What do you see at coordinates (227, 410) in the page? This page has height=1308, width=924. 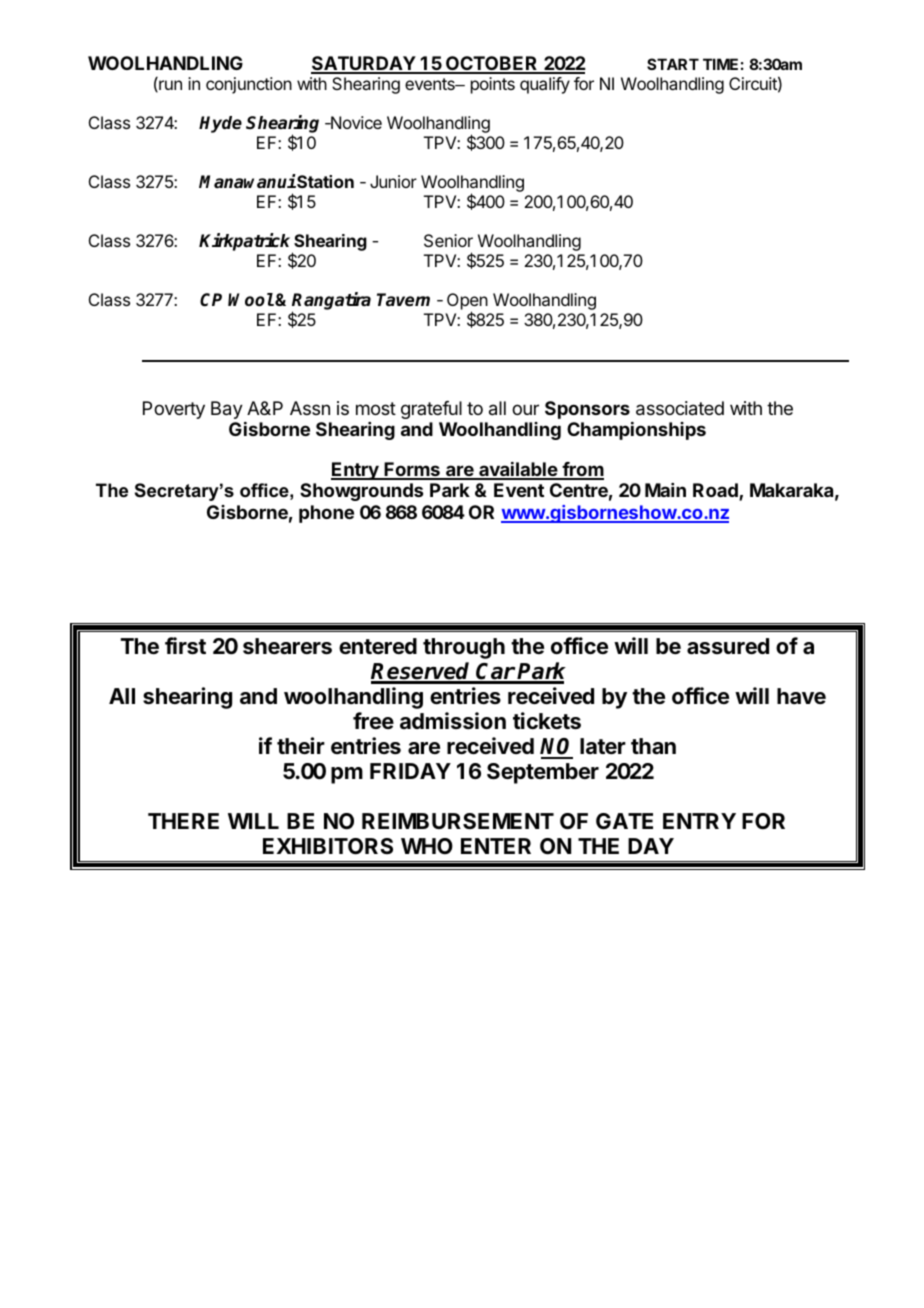 I see `Bay` at bounding box center [227, 410].
